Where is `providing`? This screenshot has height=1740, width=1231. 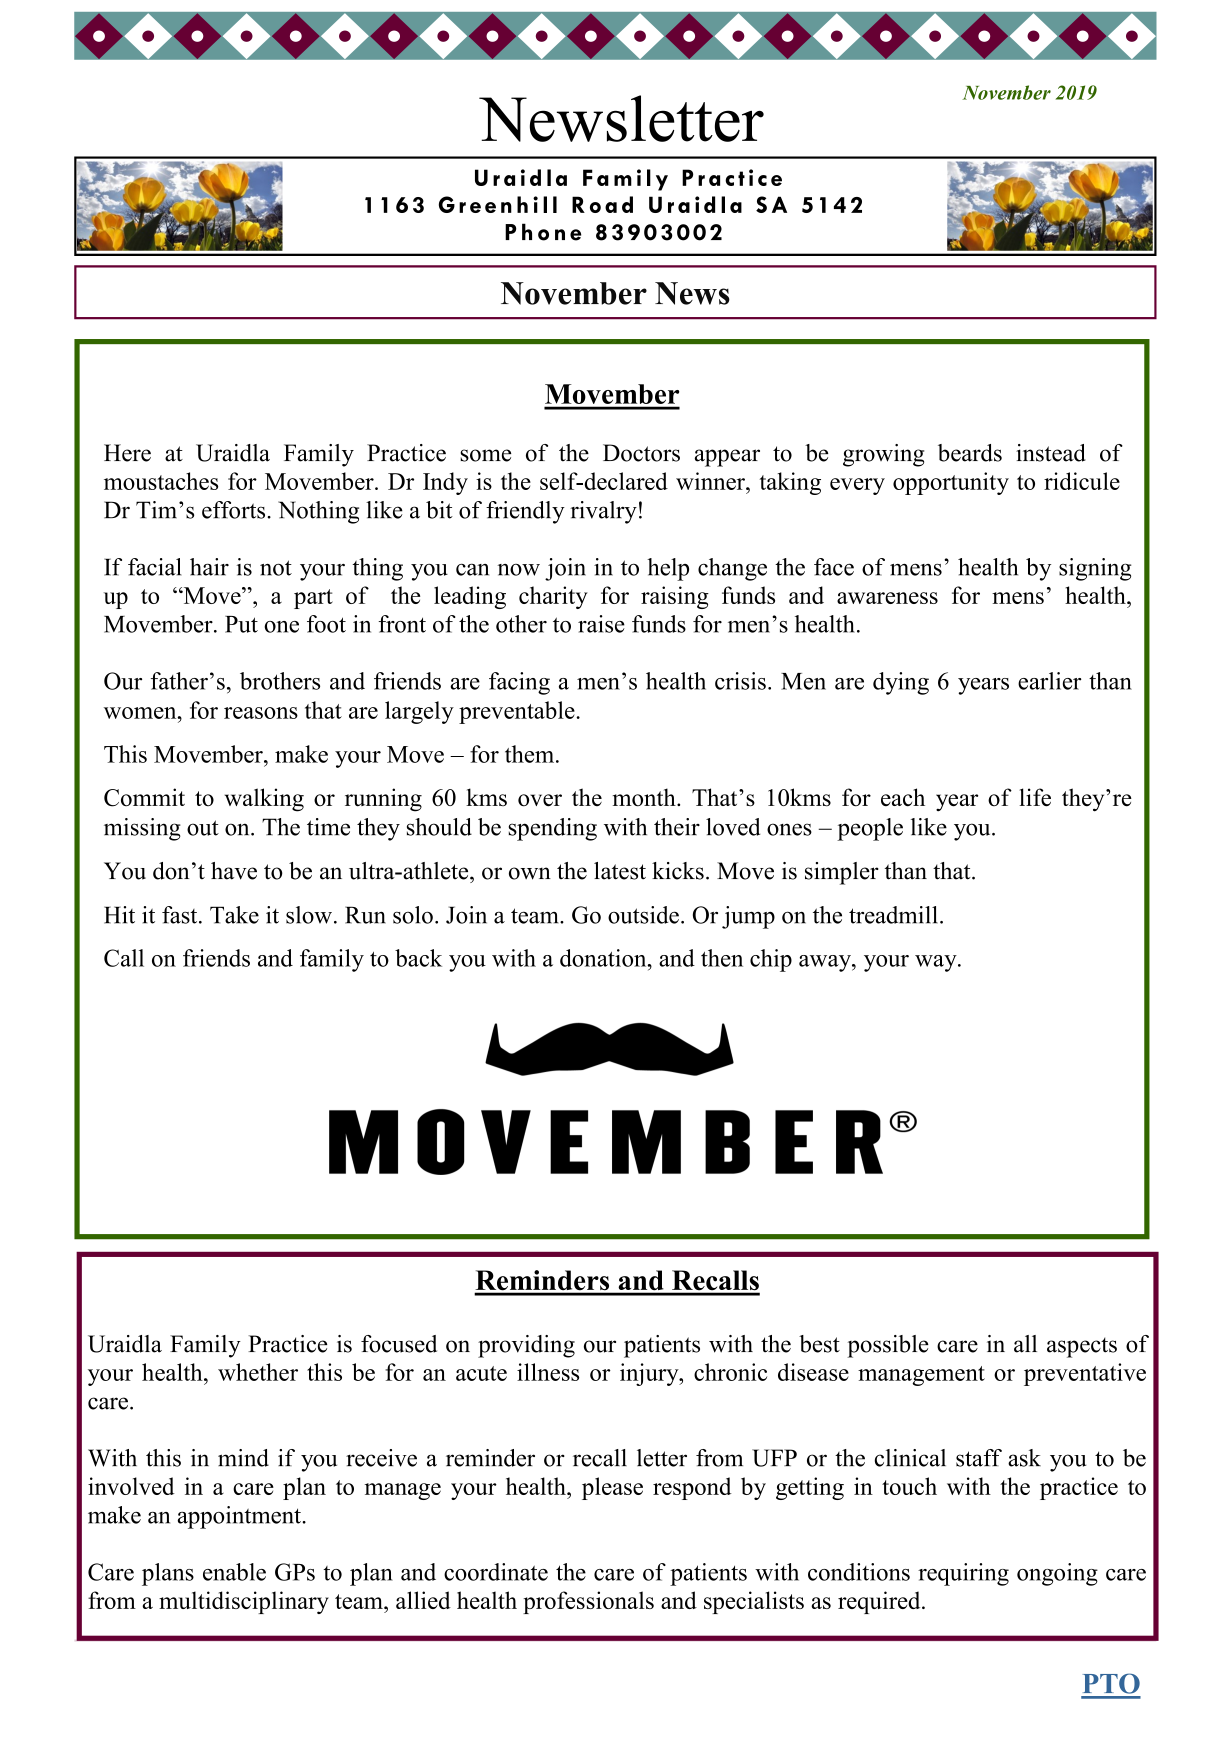 providing is located at coordinates (526, 1346).
